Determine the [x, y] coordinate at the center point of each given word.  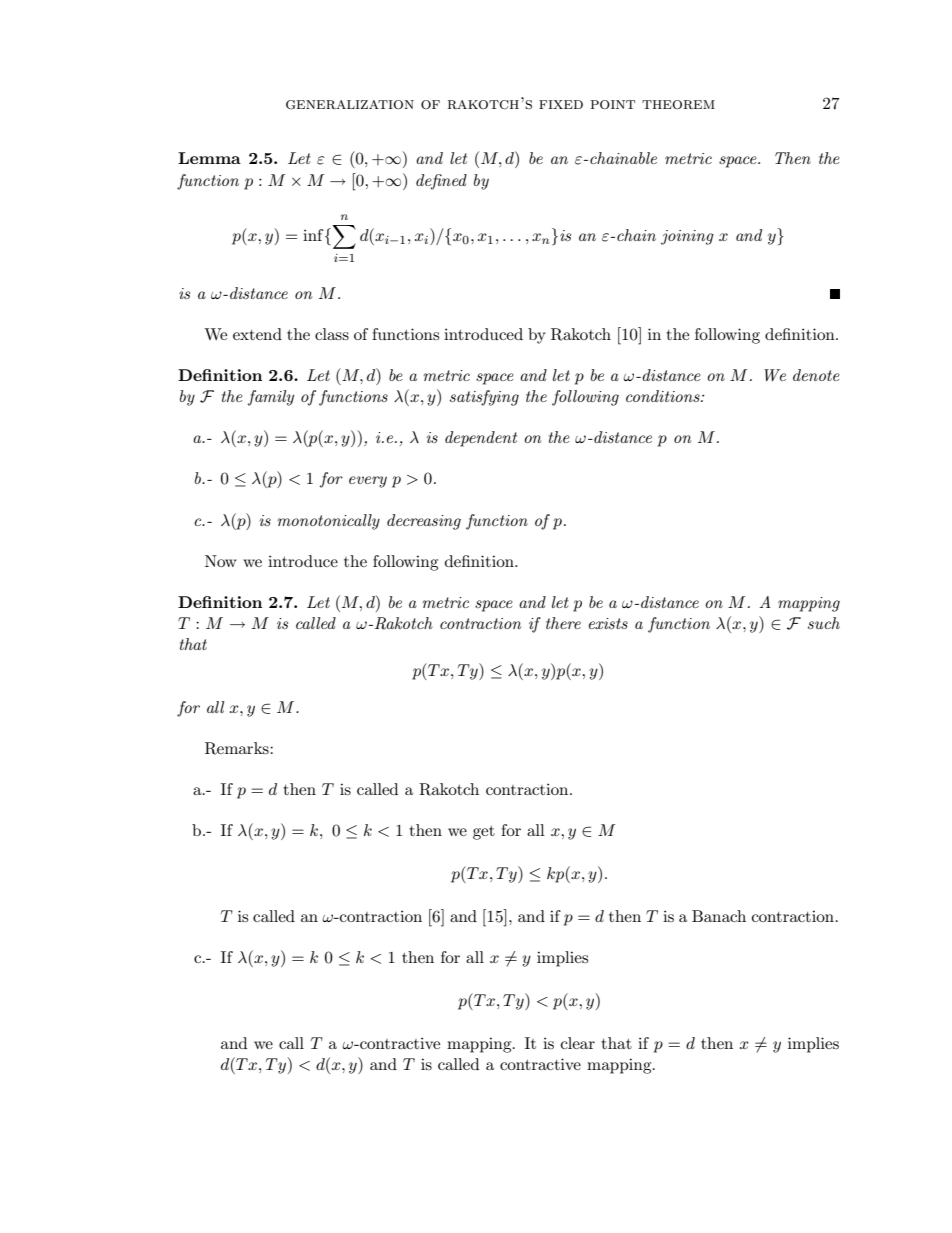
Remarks [238, 748]
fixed [561, 104]
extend [257, 334]
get [484, 833]
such [824, 623]
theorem [678, 104]
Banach [719, 916]
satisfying [484, 398]
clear [578, 1043]
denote [816, 375]
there [563, 623]
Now [221, 561]
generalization [350, 105]
